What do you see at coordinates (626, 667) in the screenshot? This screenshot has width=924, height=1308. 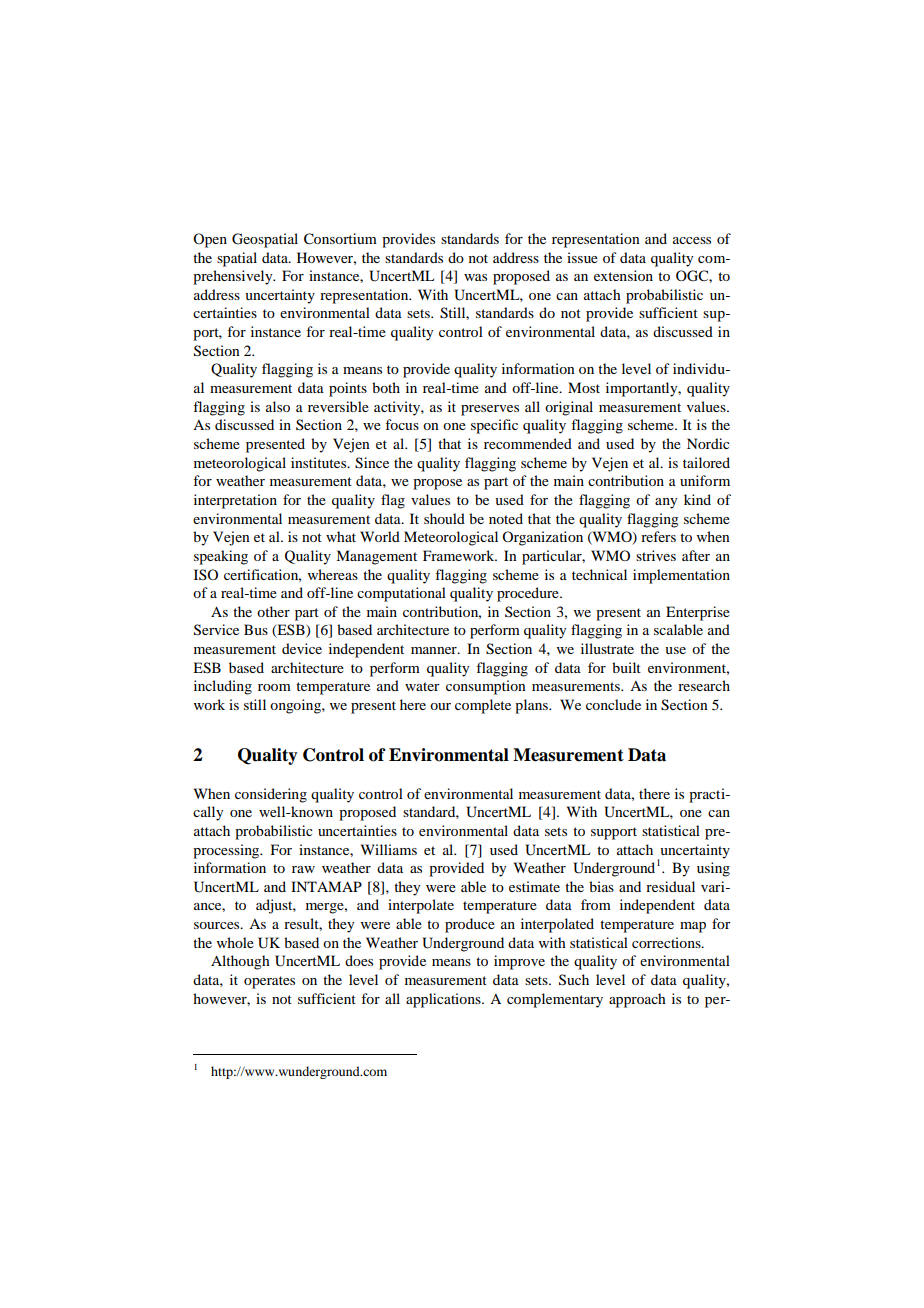 I see `built` at bounding box center [626, 667].
